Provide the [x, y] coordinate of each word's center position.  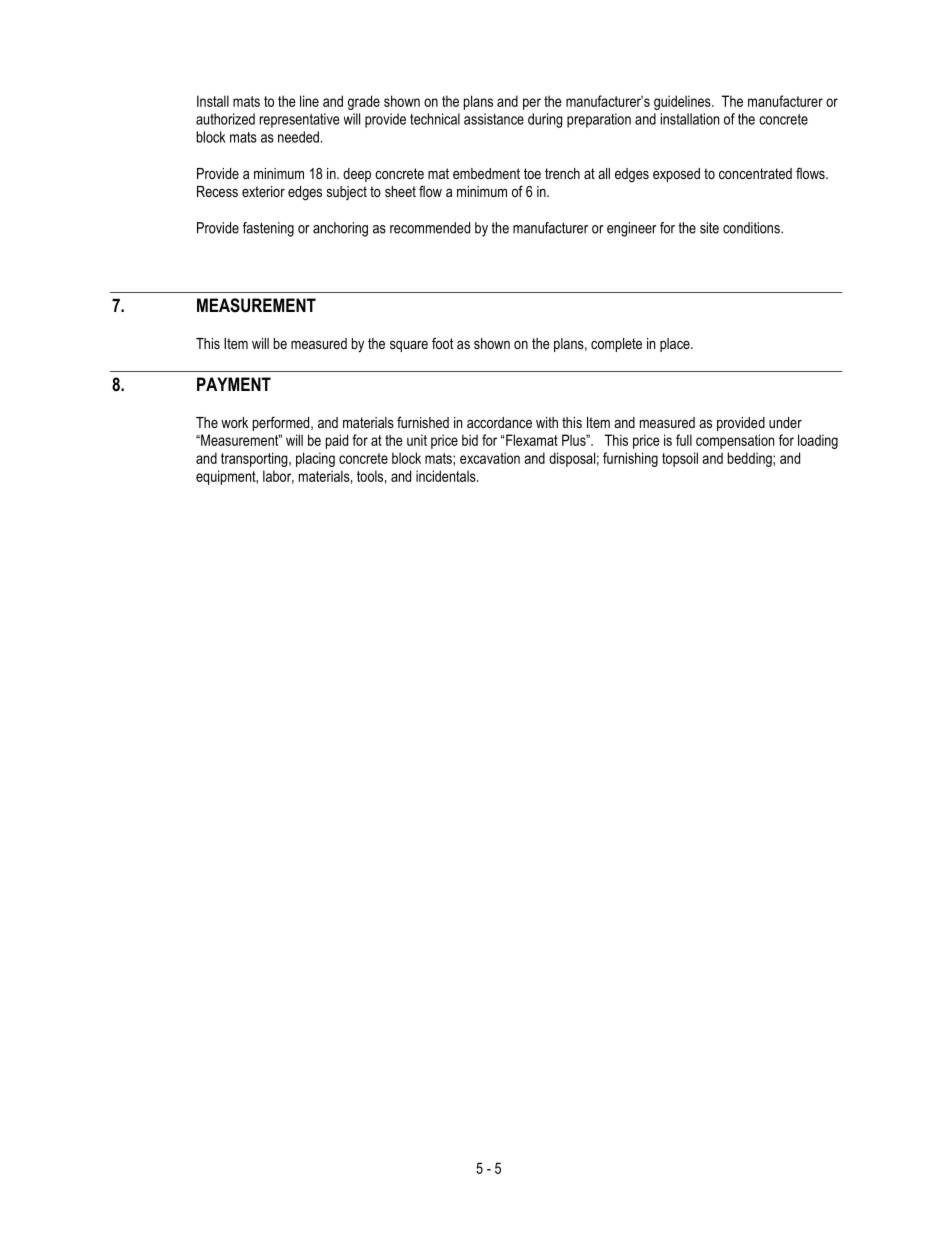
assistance [494, 119]
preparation [599, 120]
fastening [268, 229]
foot [442, 343]
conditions [752, 228]
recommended [430, 228]
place [676, 345]
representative [300, 120]
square [409, 346]
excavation [490, 458]
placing [315, 459]
